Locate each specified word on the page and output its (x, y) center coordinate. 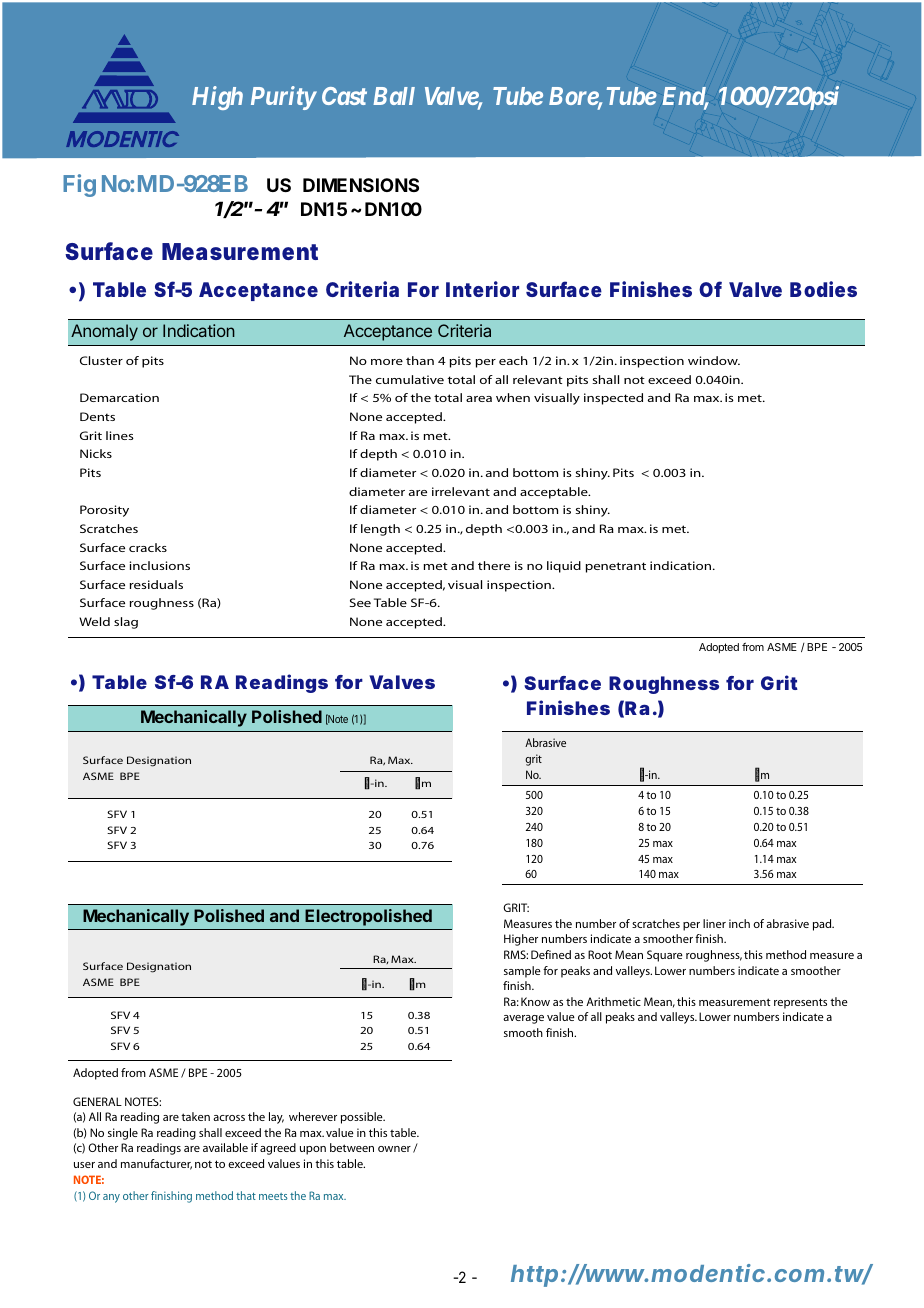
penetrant (615, 567)
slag (126, 623)
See (360, 602)
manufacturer (156, 1164)
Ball (394, 96)
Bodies (823, 289)
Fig (79, 185)
